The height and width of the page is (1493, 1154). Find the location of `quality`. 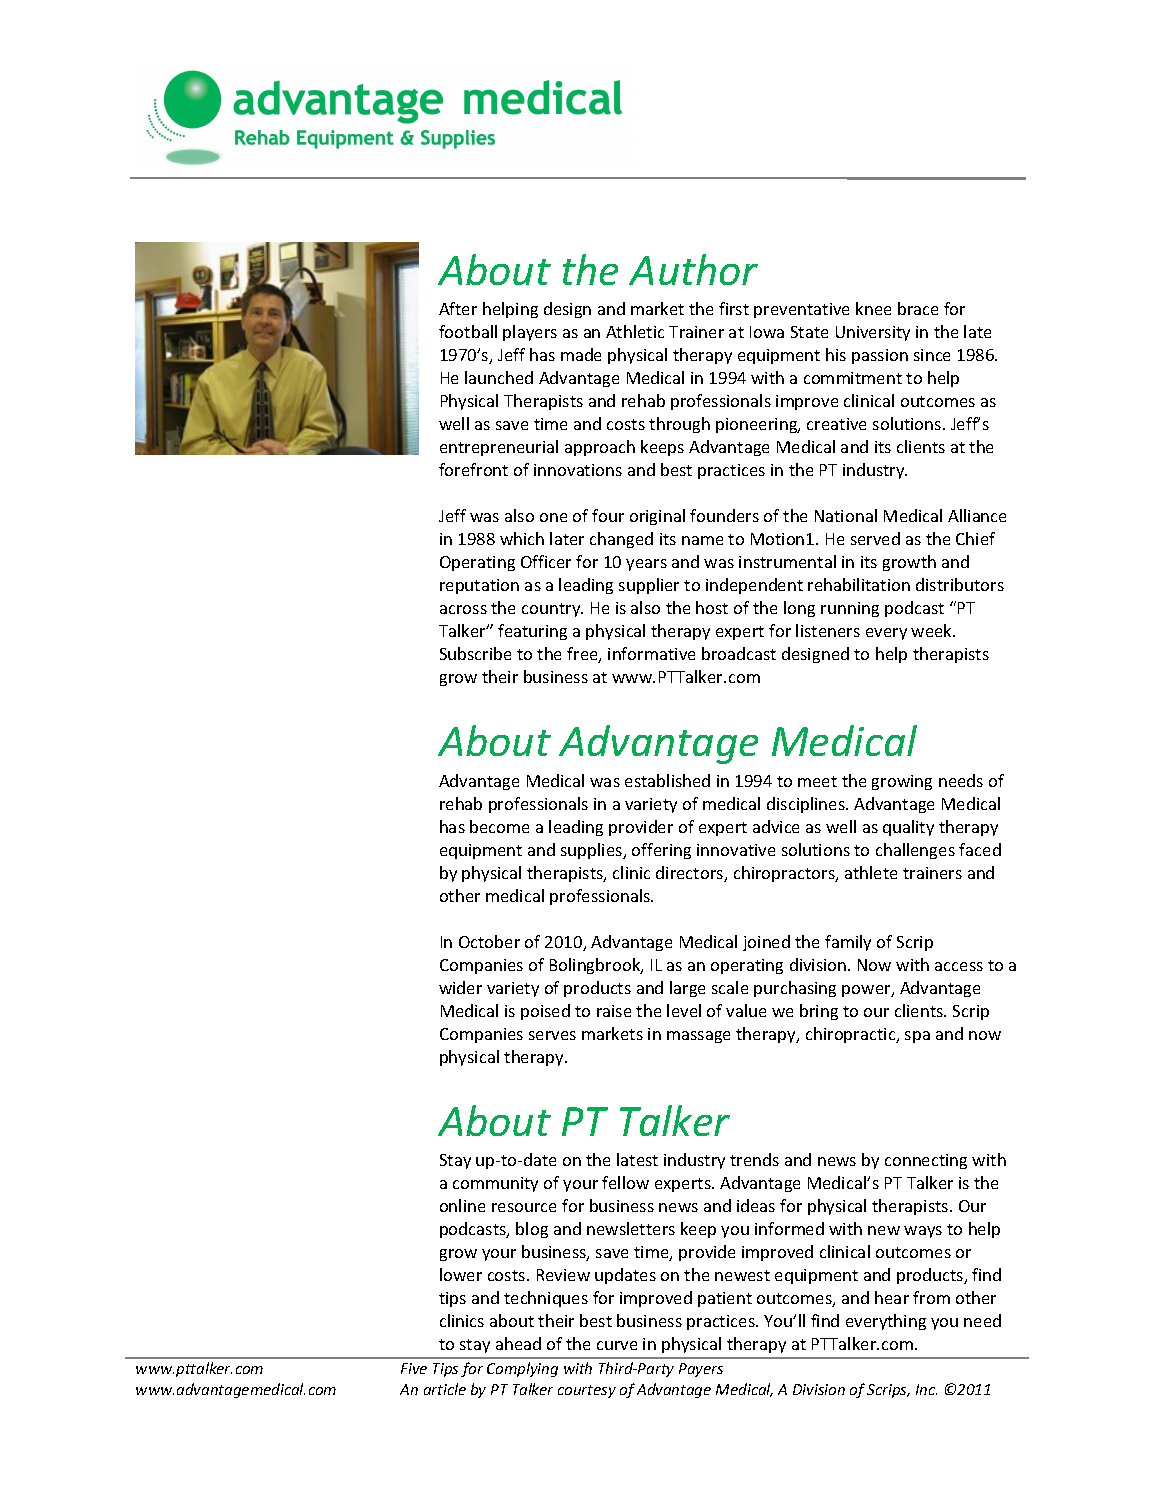

quality is located at coordinates (908, 828).
